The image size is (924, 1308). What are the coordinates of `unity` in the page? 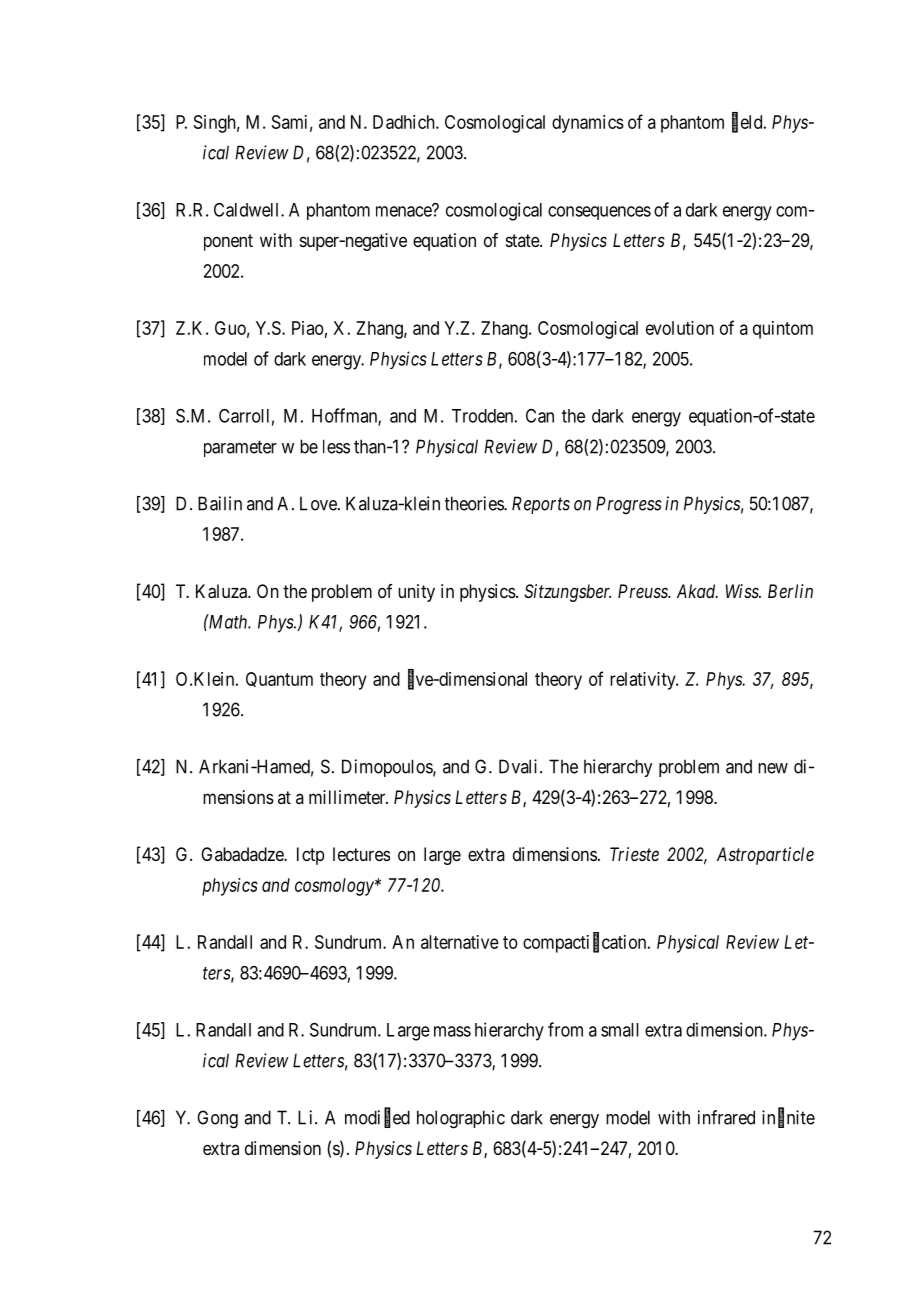 It's located at (416, 593).
